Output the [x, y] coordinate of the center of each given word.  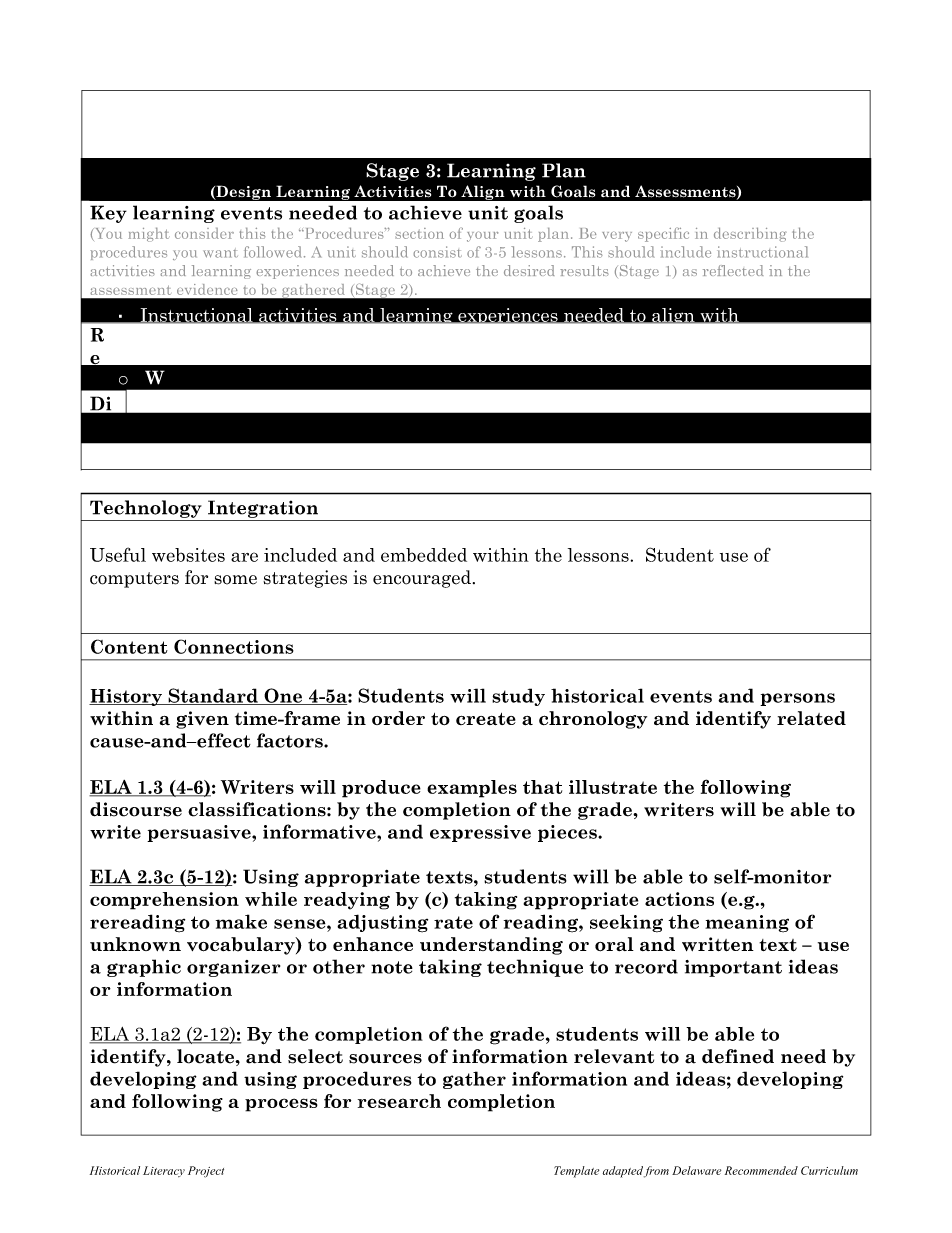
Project [206, 1172]
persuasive [200, 833]
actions [679, 899]
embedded [424, 555]
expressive [480, 833]
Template [576, 1172]
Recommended [761, 1170]
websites [188, 555]
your [482, 236]
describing [750, 234]
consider [204, 233]
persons [797, 699]
